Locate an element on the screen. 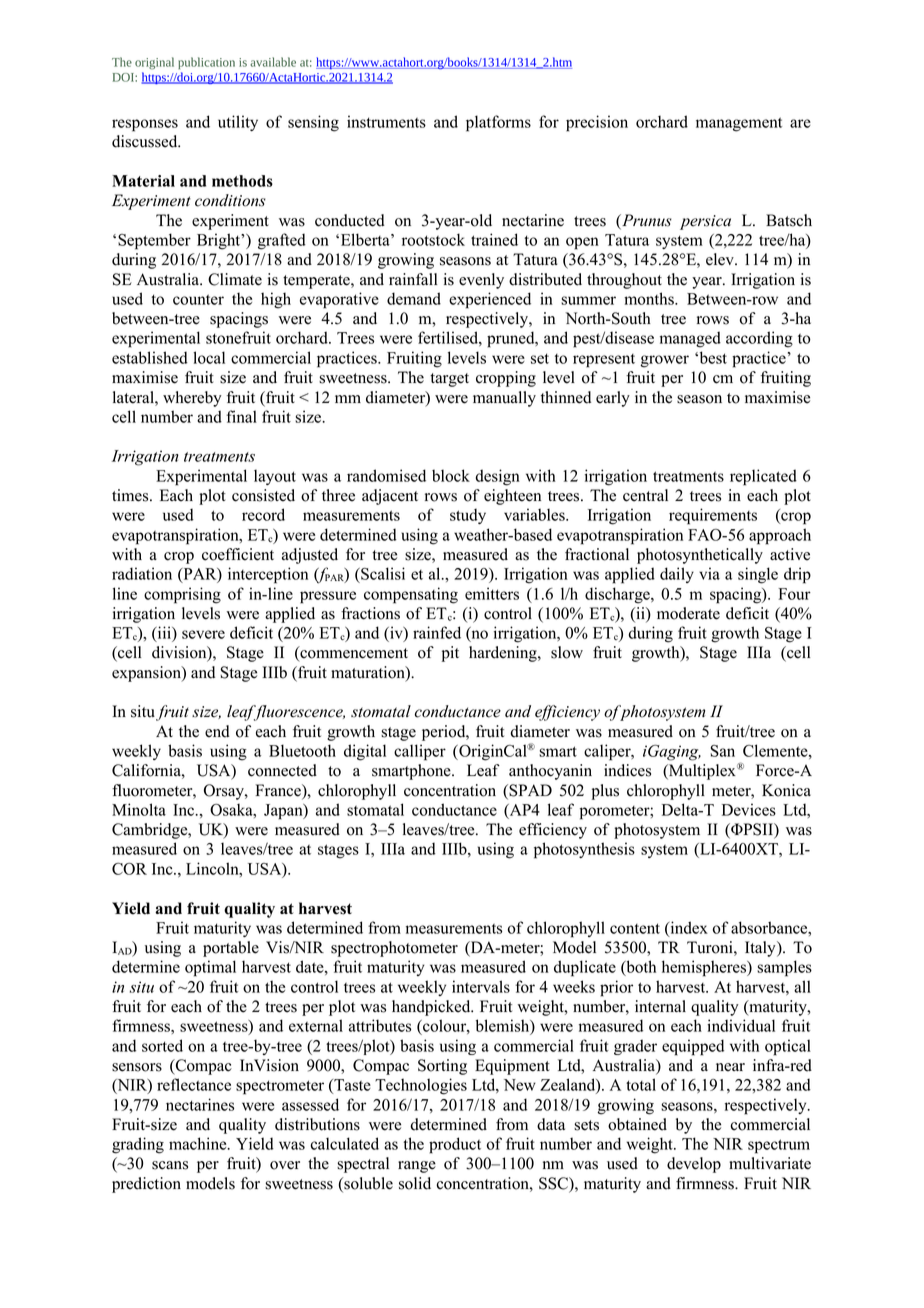  San is located at coordinates (723, 751).
